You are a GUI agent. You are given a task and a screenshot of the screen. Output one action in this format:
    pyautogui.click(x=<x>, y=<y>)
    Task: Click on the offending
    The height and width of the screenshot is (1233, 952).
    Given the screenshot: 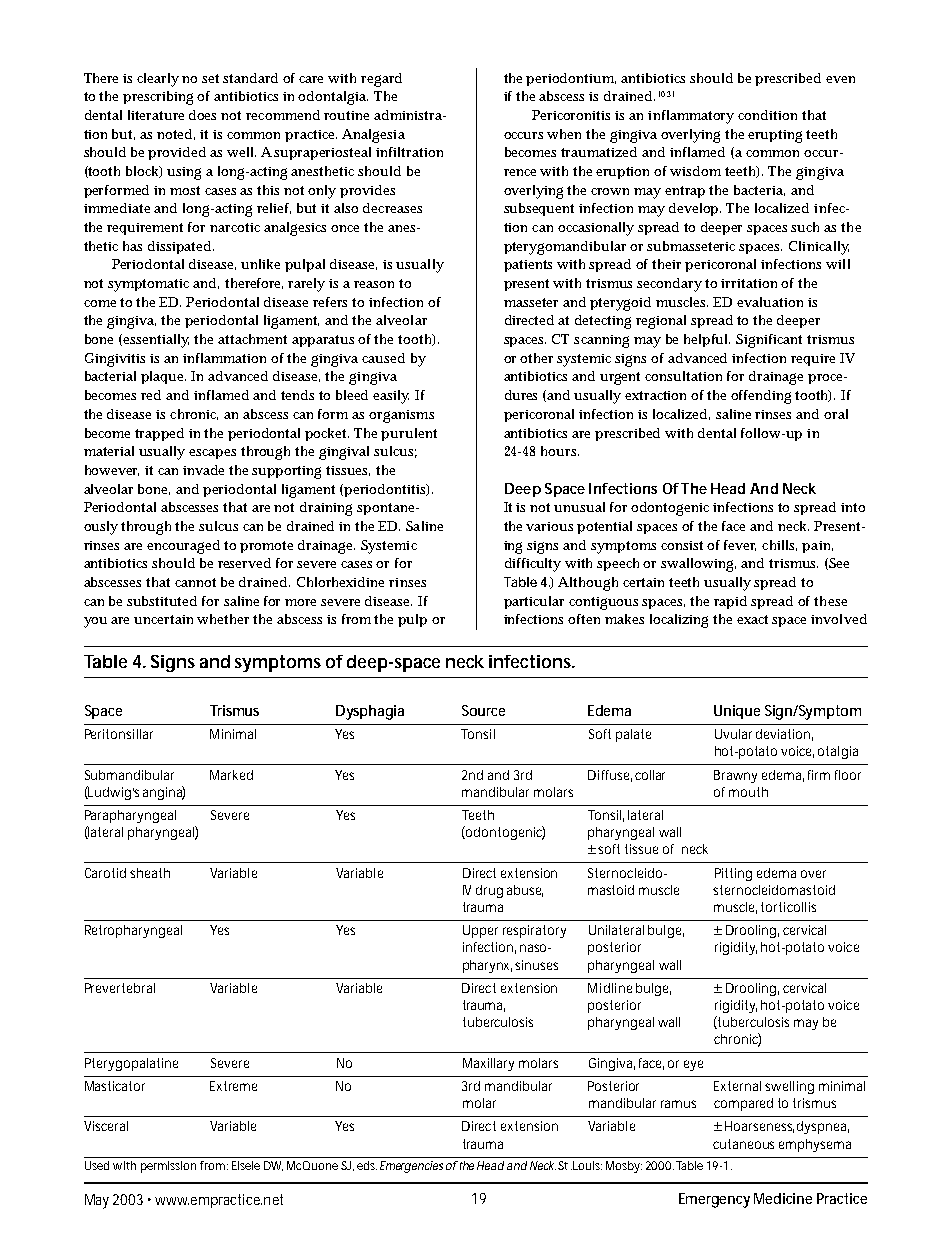 What is the action you would take?
    pyautogui.click(x=761, y=397)
